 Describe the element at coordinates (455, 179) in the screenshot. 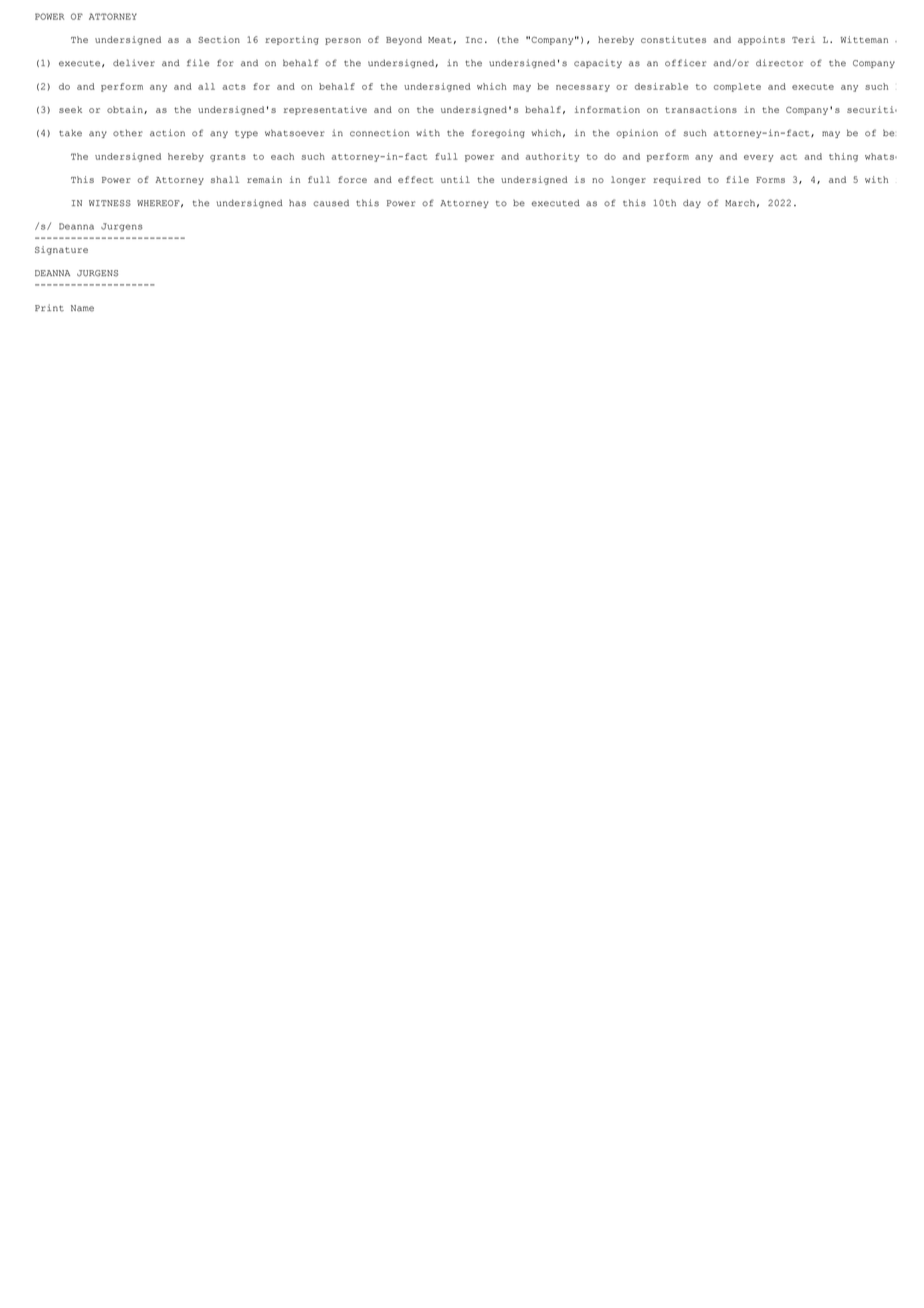

I see `until` at that location.
